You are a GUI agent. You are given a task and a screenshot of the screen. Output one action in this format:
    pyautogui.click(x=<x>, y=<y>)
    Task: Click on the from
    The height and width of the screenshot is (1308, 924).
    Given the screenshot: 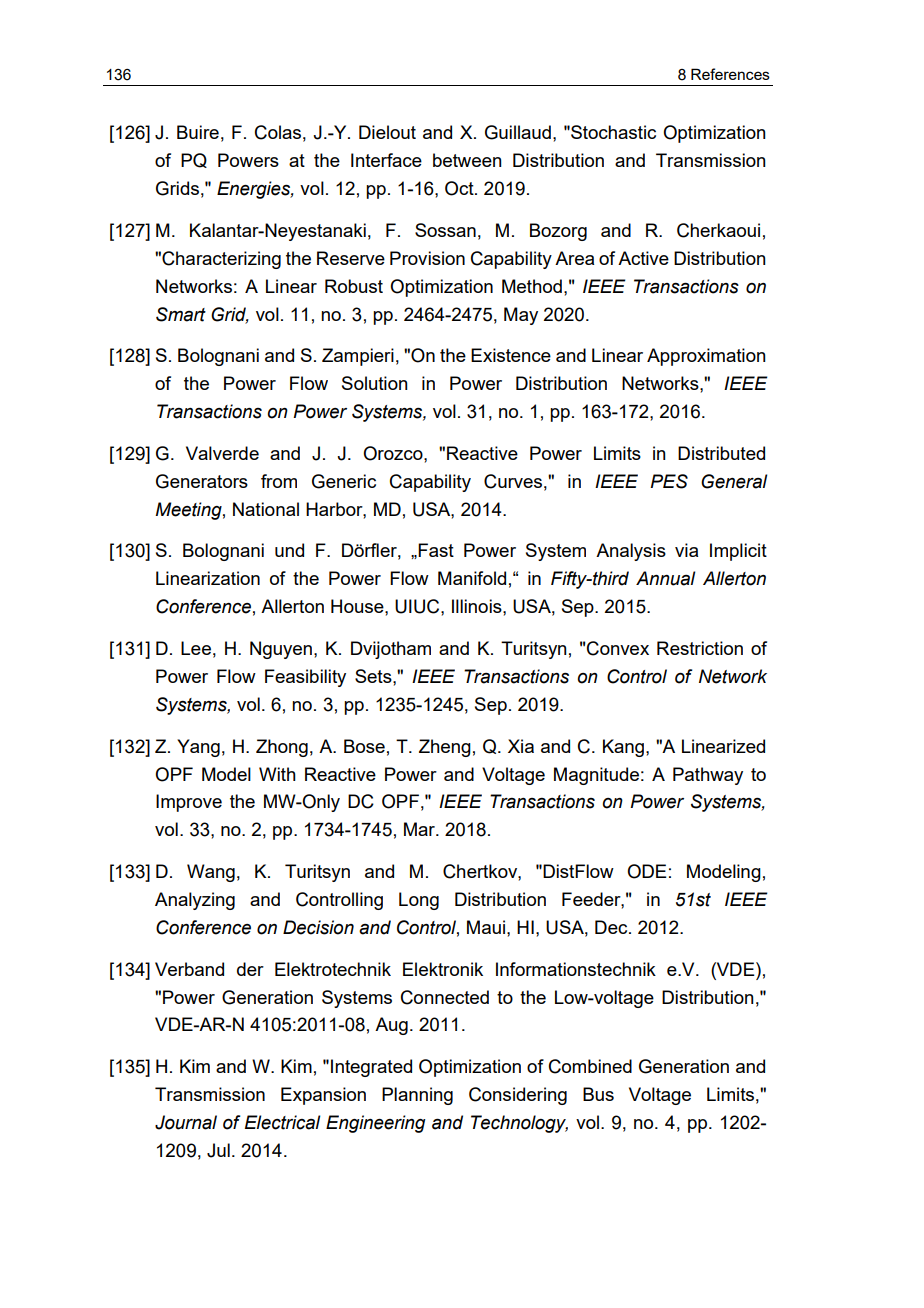 What is the action you would take?
    pyautogui.click(x=279, y=481)
